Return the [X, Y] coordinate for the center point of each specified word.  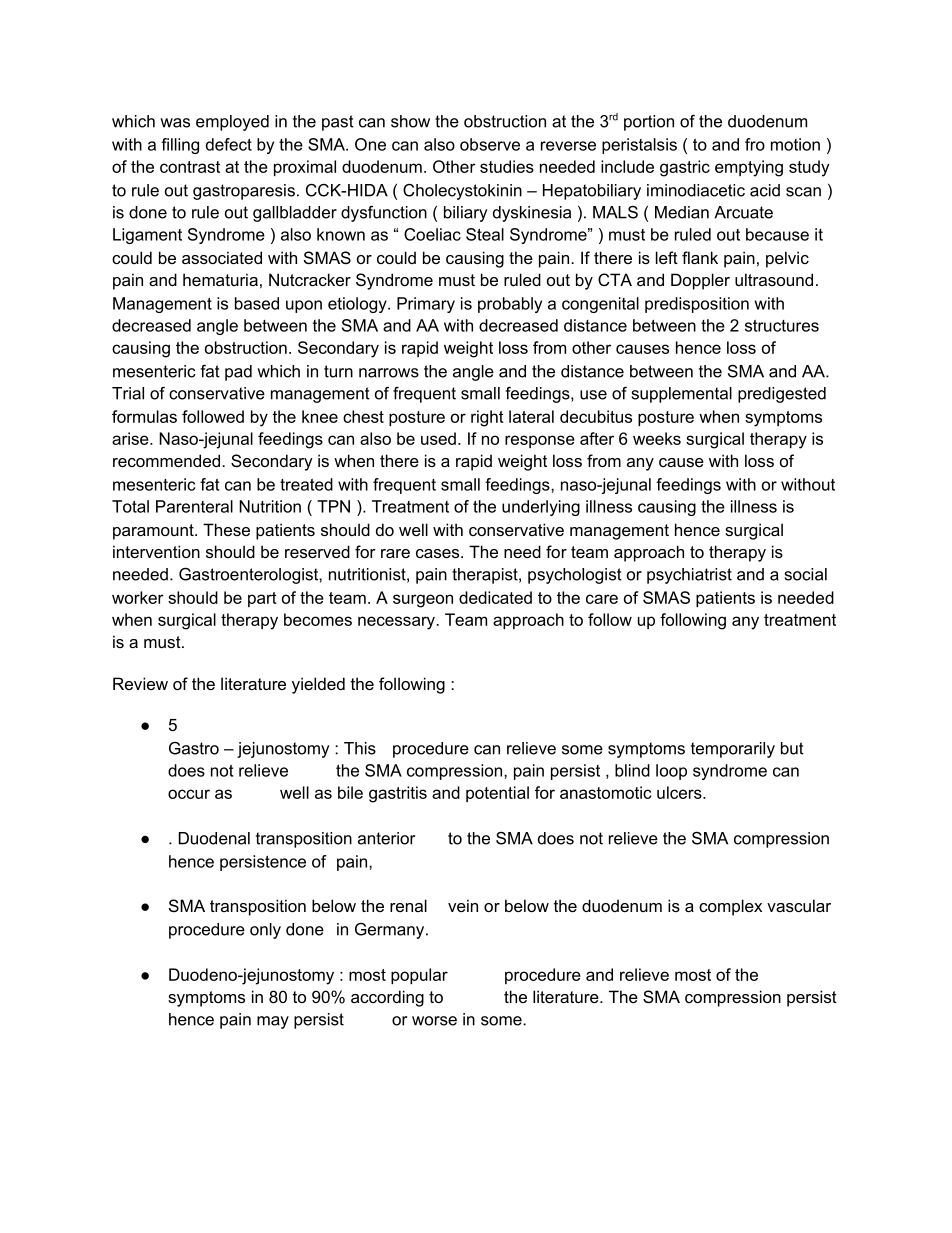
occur [189, 794]
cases [439, 553]
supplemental [682, 395]
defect [229, 144]
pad [238, 373]
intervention [156, 551]
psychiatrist [689, 576]
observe [490, 144]
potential [497, 794]
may [273, 1022]
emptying [749, 168]
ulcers [680, 792]
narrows [389, 373]
